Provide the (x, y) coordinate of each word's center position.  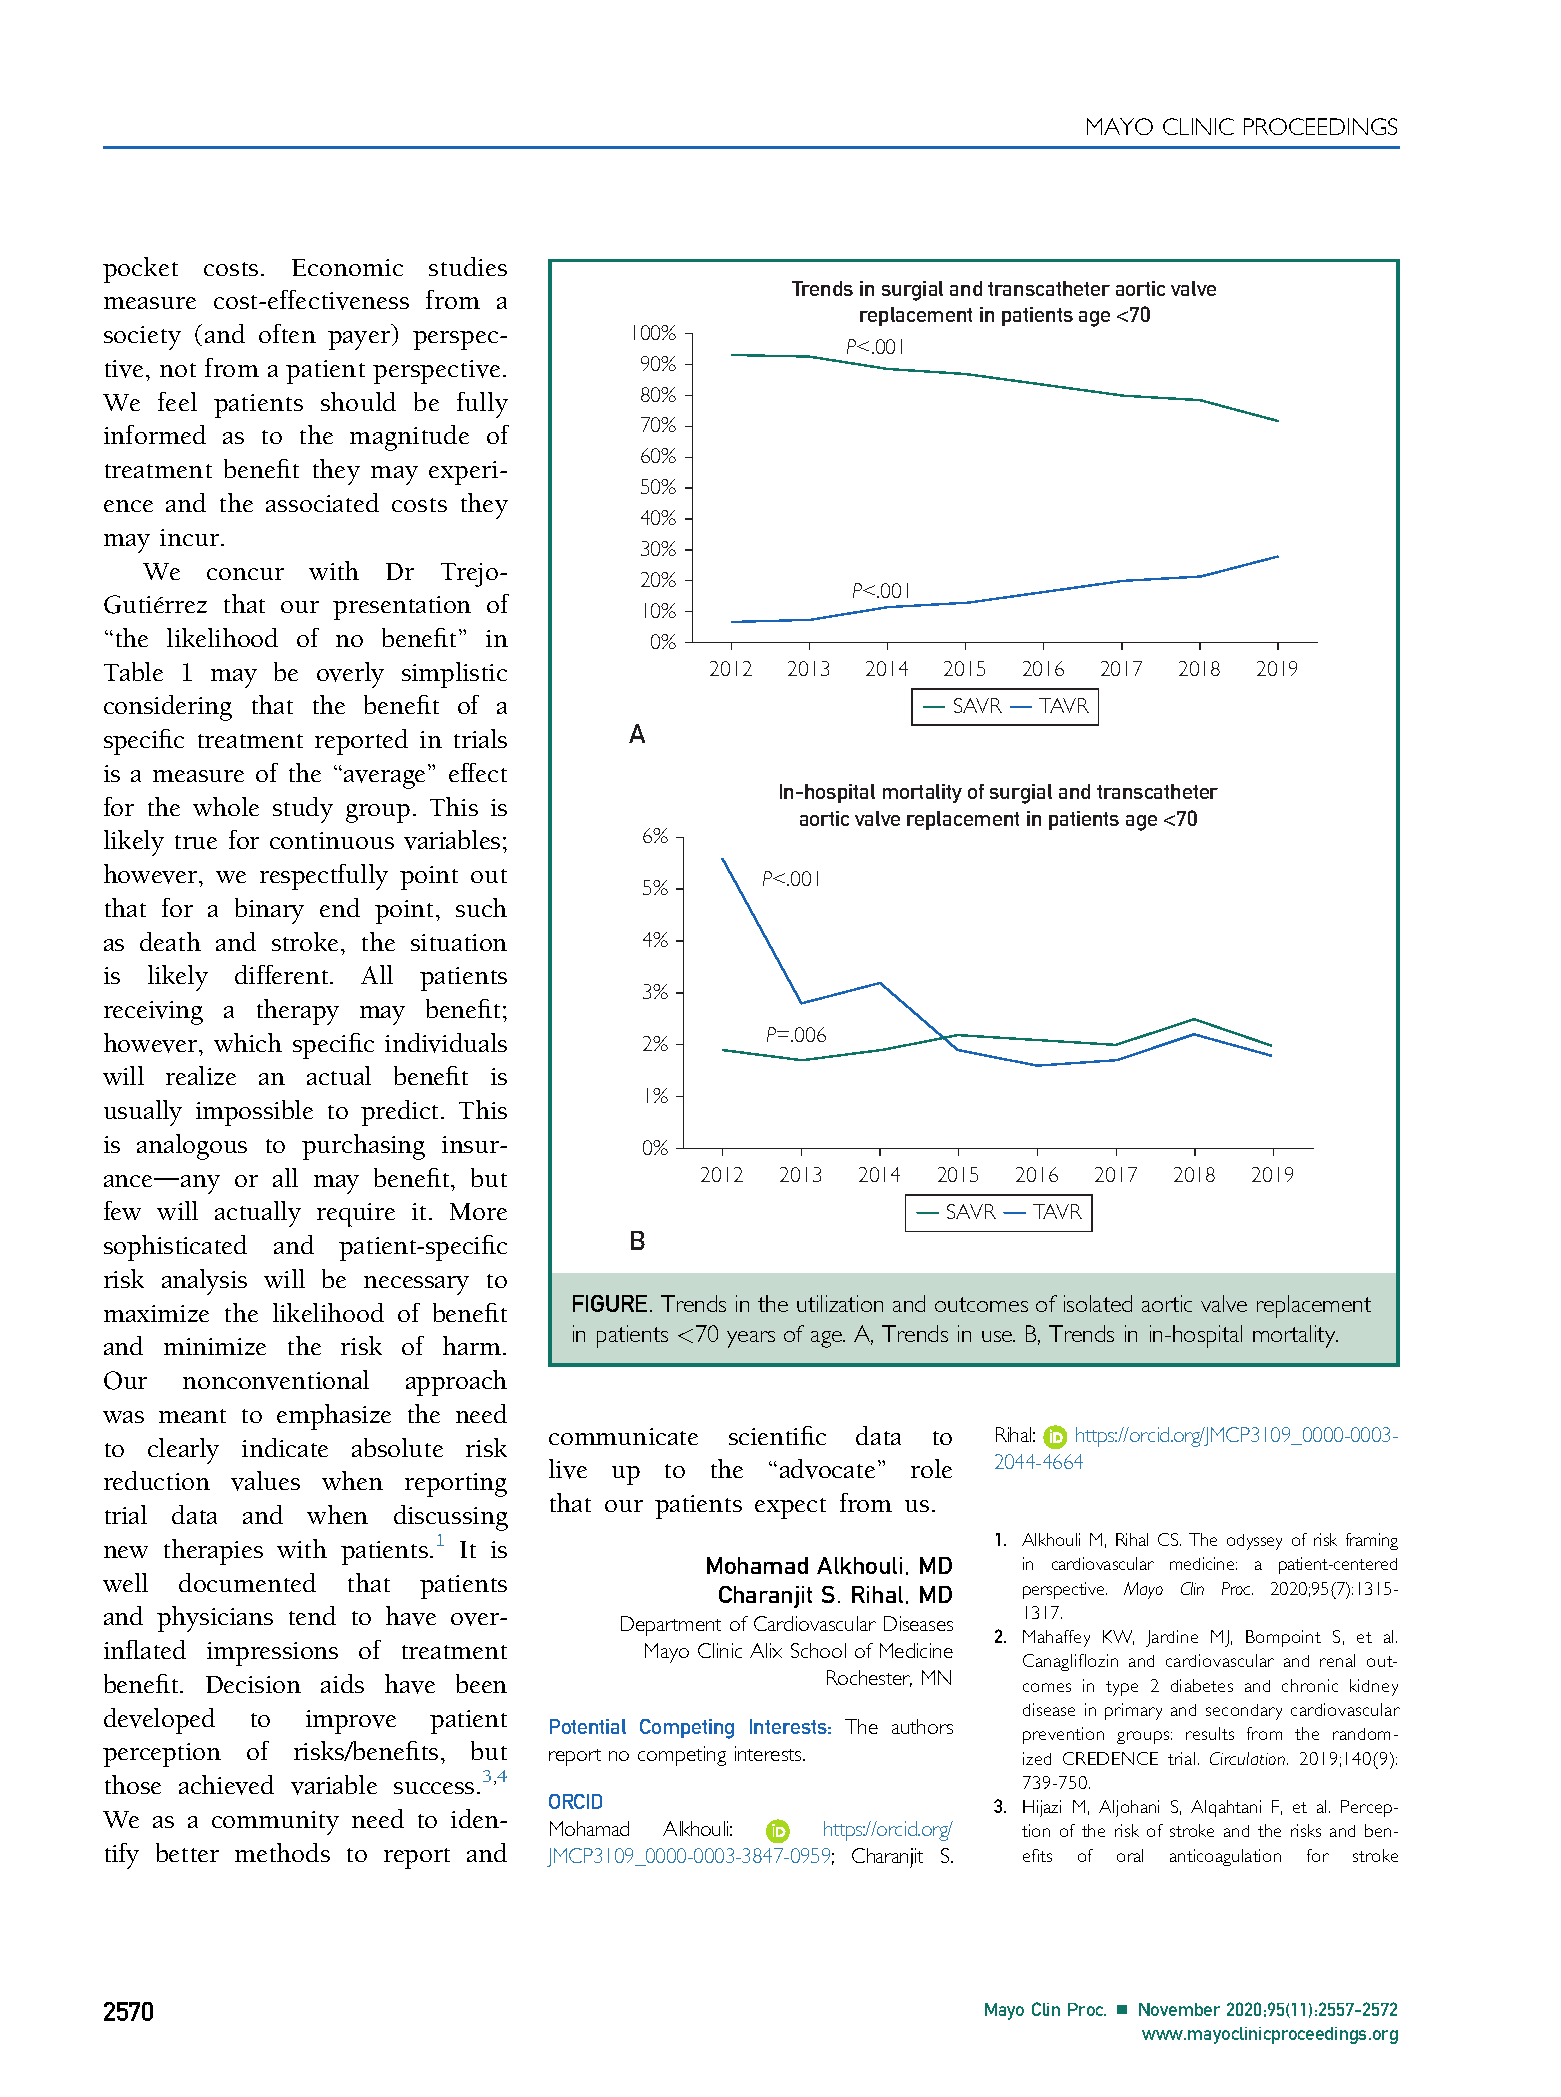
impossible (254, 1113)
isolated (1098, 1303)
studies (468, 266)
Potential (588, 1726)
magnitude (409, 438)
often (287, 333)
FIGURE (610, 1303)
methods (282, 1852)
